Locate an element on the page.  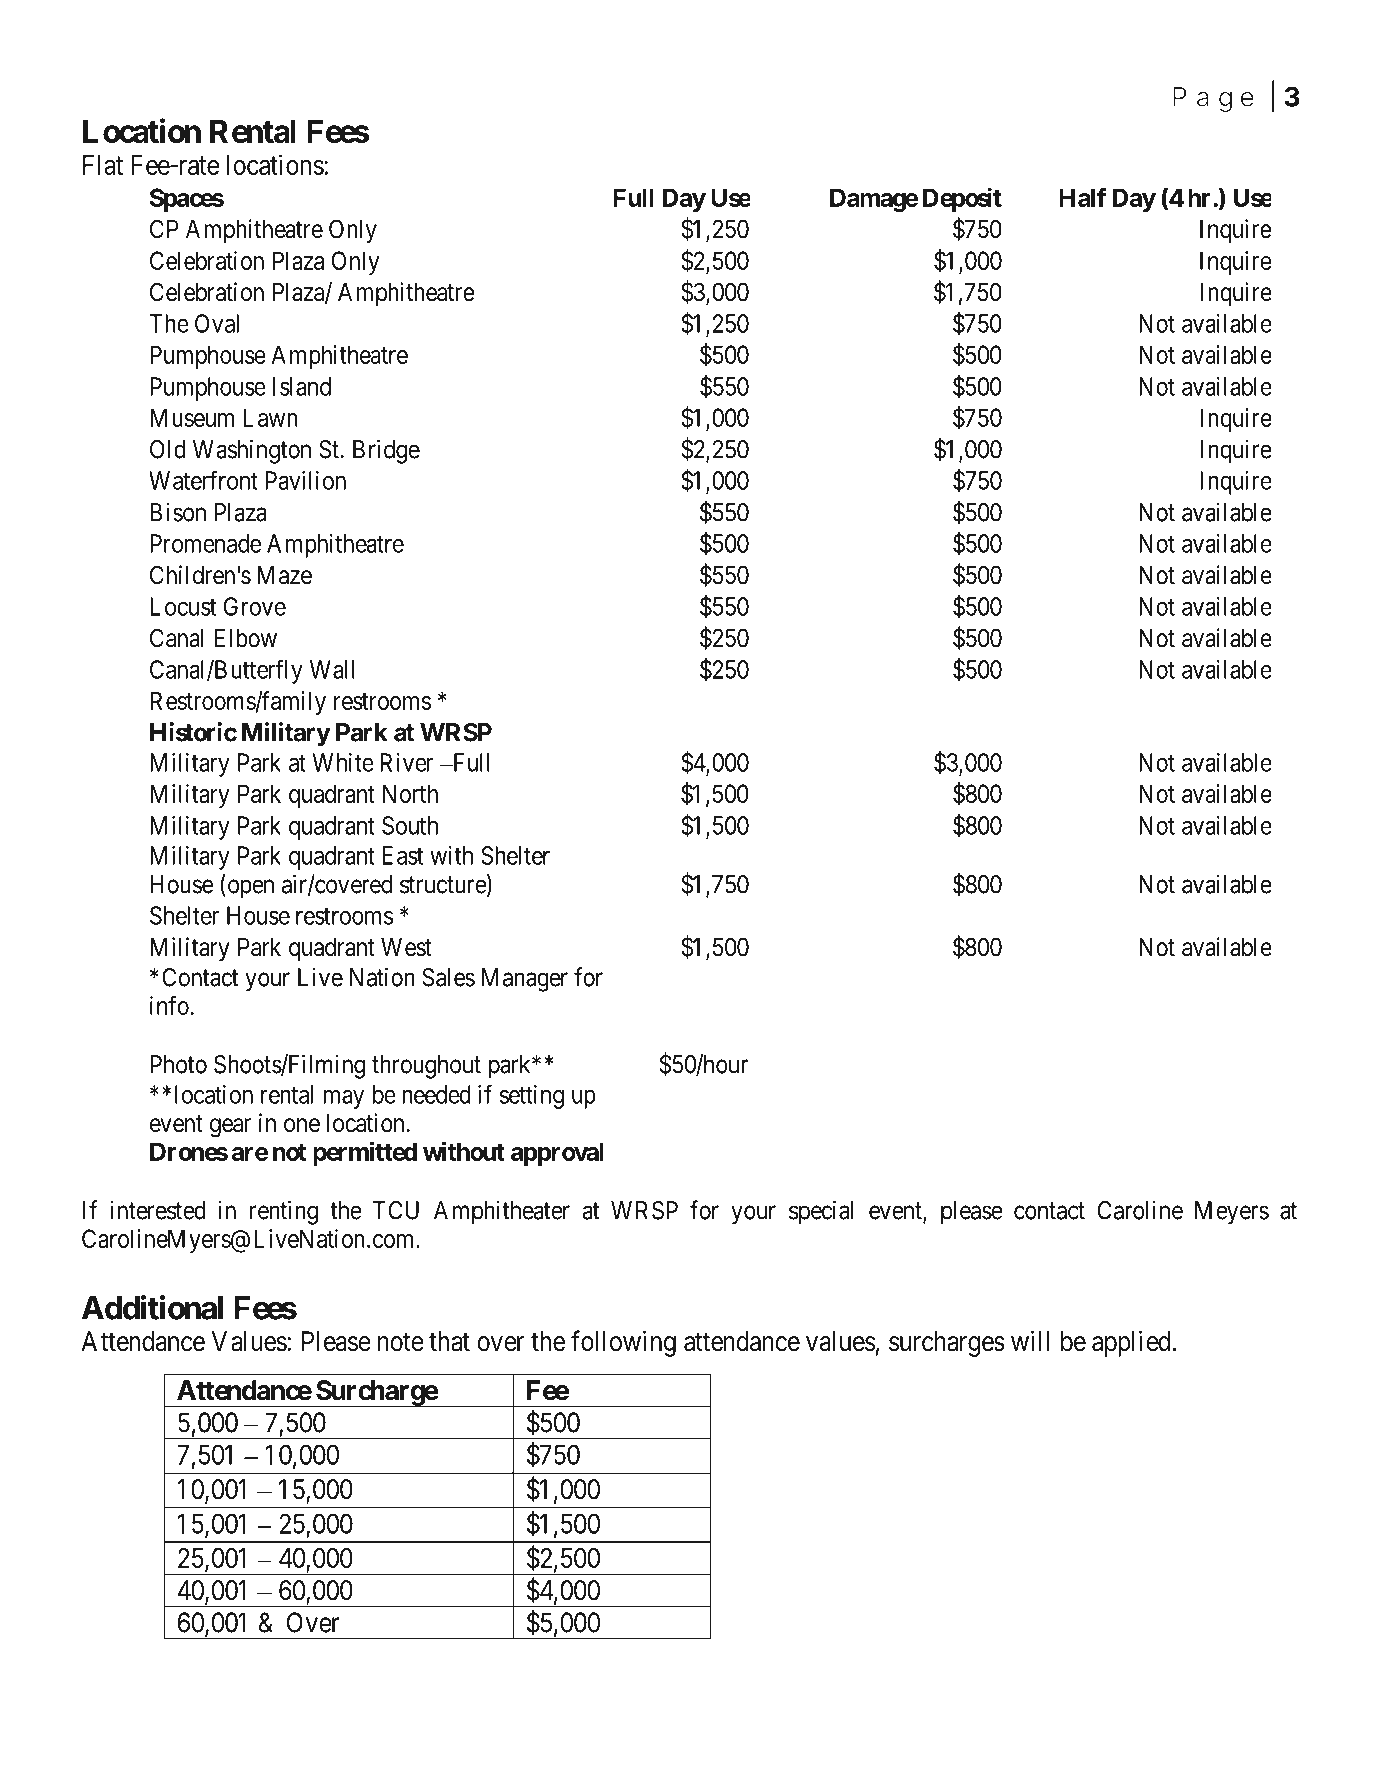
Wall is located at coordinates (332, 669).
